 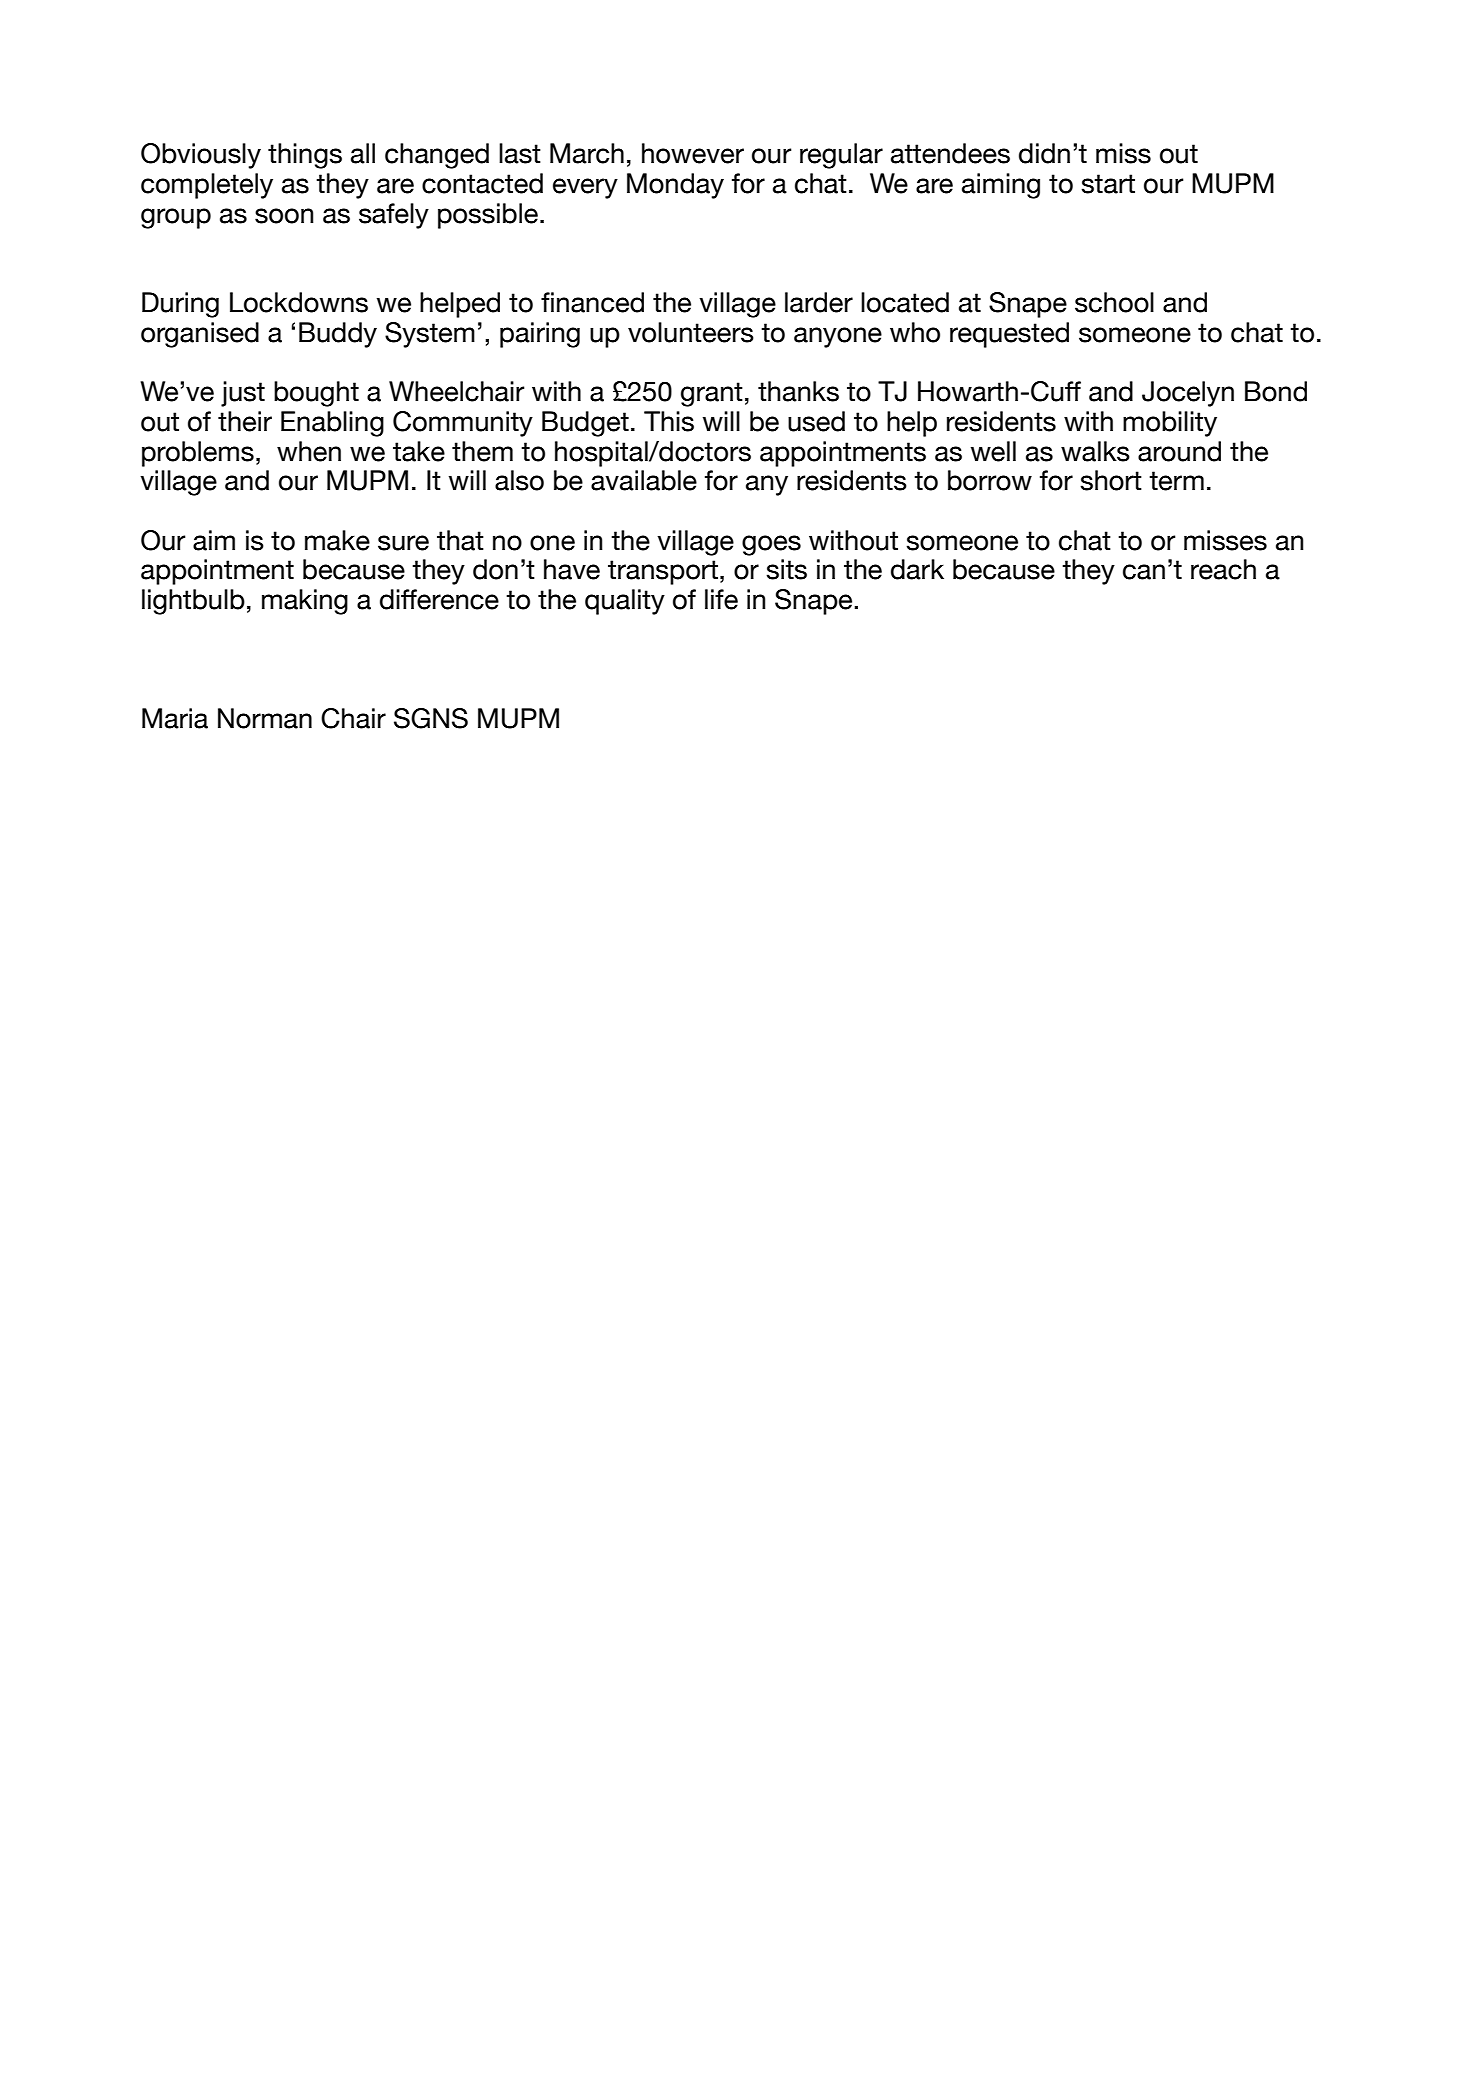 What do you see at coordinates (265, 718) in the document?
I see `Norman` at bounding box center [265, 718].
